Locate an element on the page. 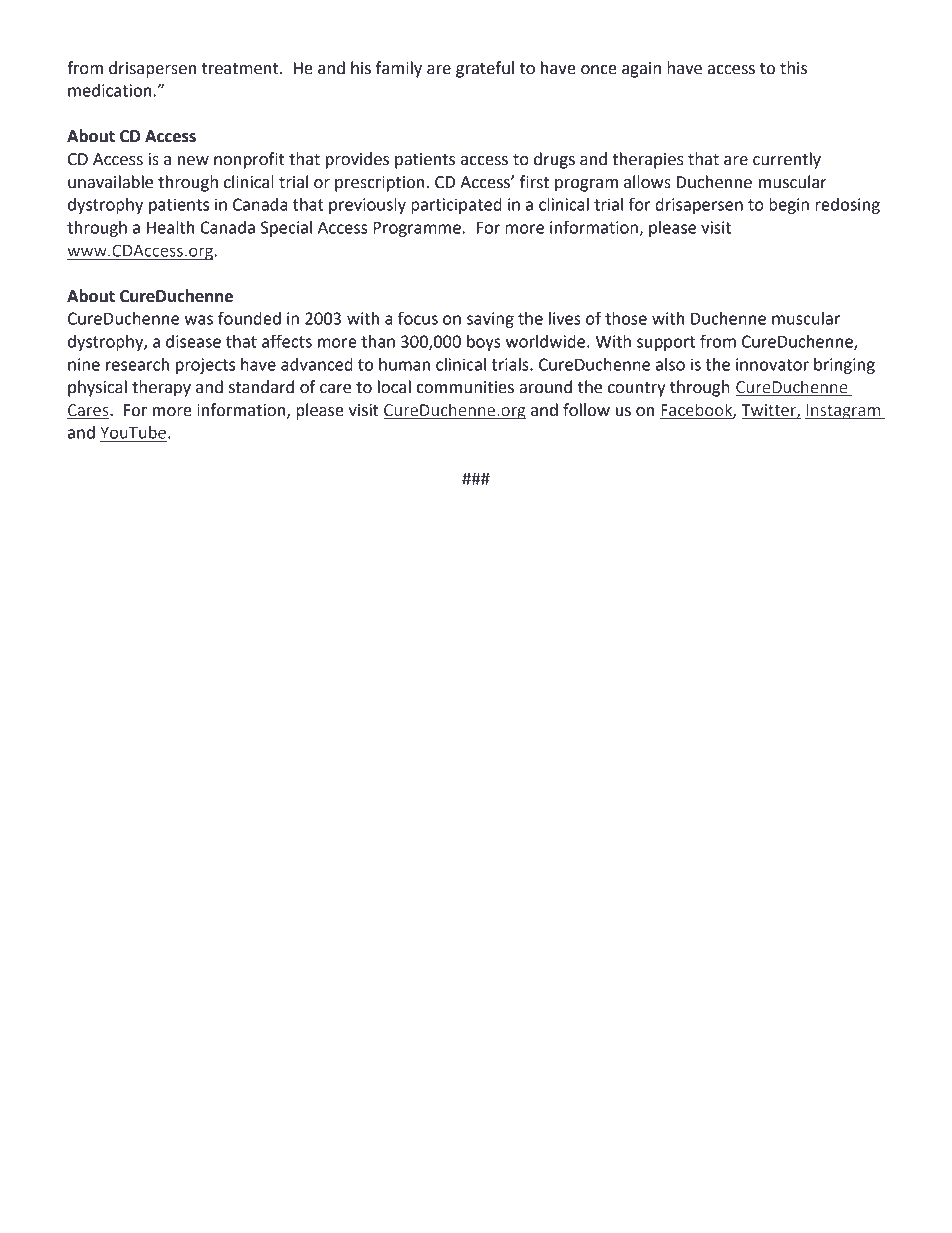 Image resolution: width=952 pixels, height=1233 pixels. participated is located at coordinates (456, 206).
